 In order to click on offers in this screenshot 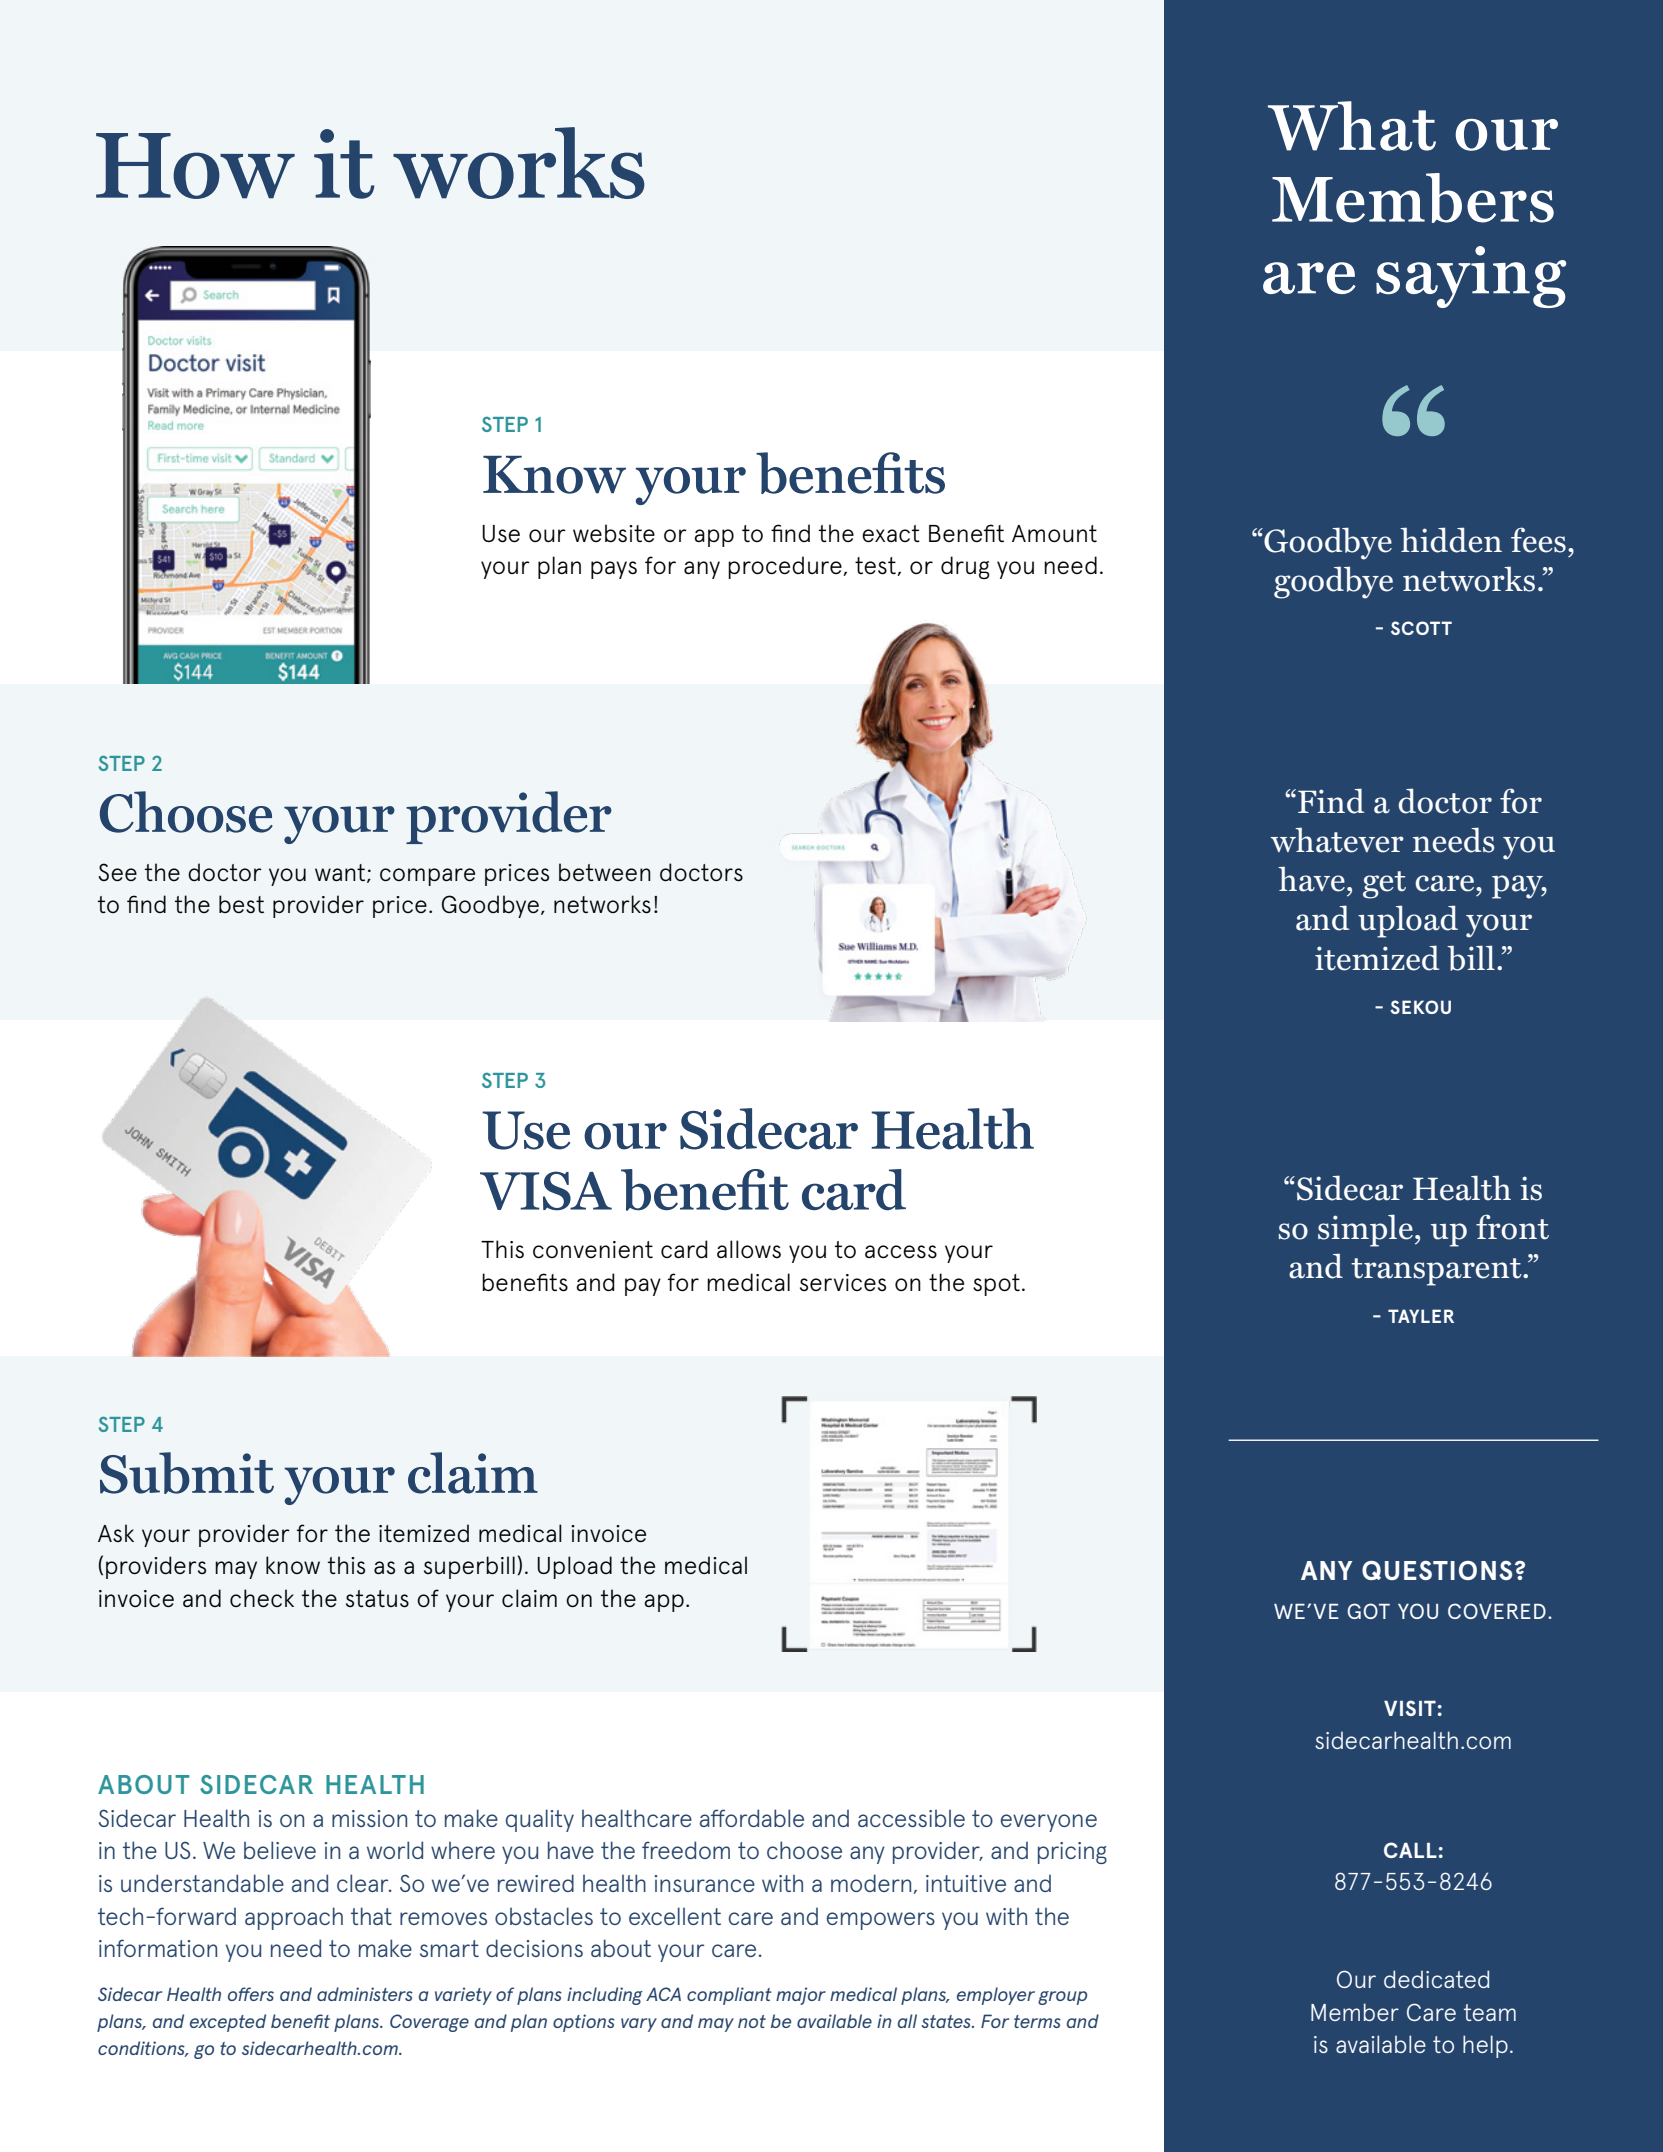, I will do `click(251, 1994)`.
